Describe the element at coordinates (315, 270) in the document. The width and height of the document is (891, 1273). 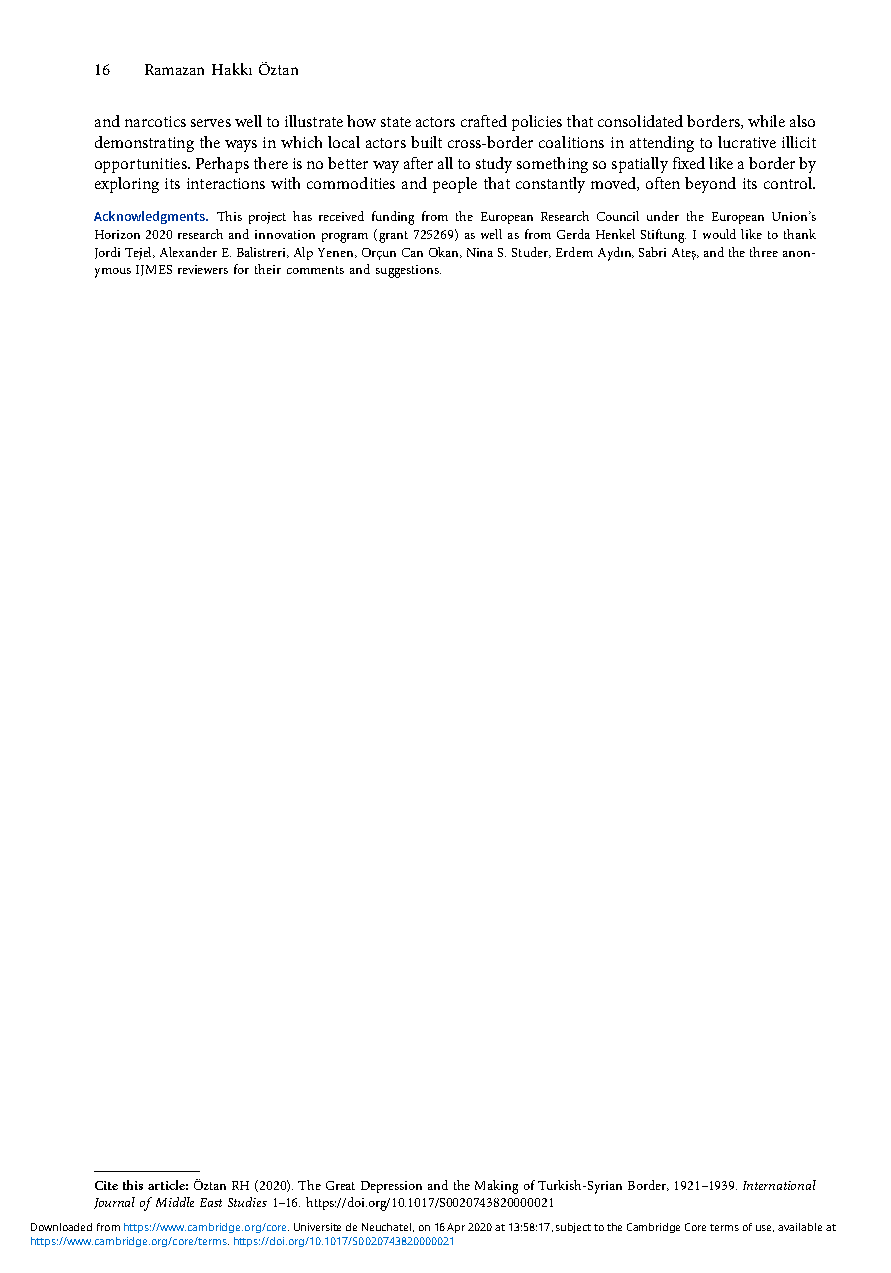
I see `comments` at that location.
